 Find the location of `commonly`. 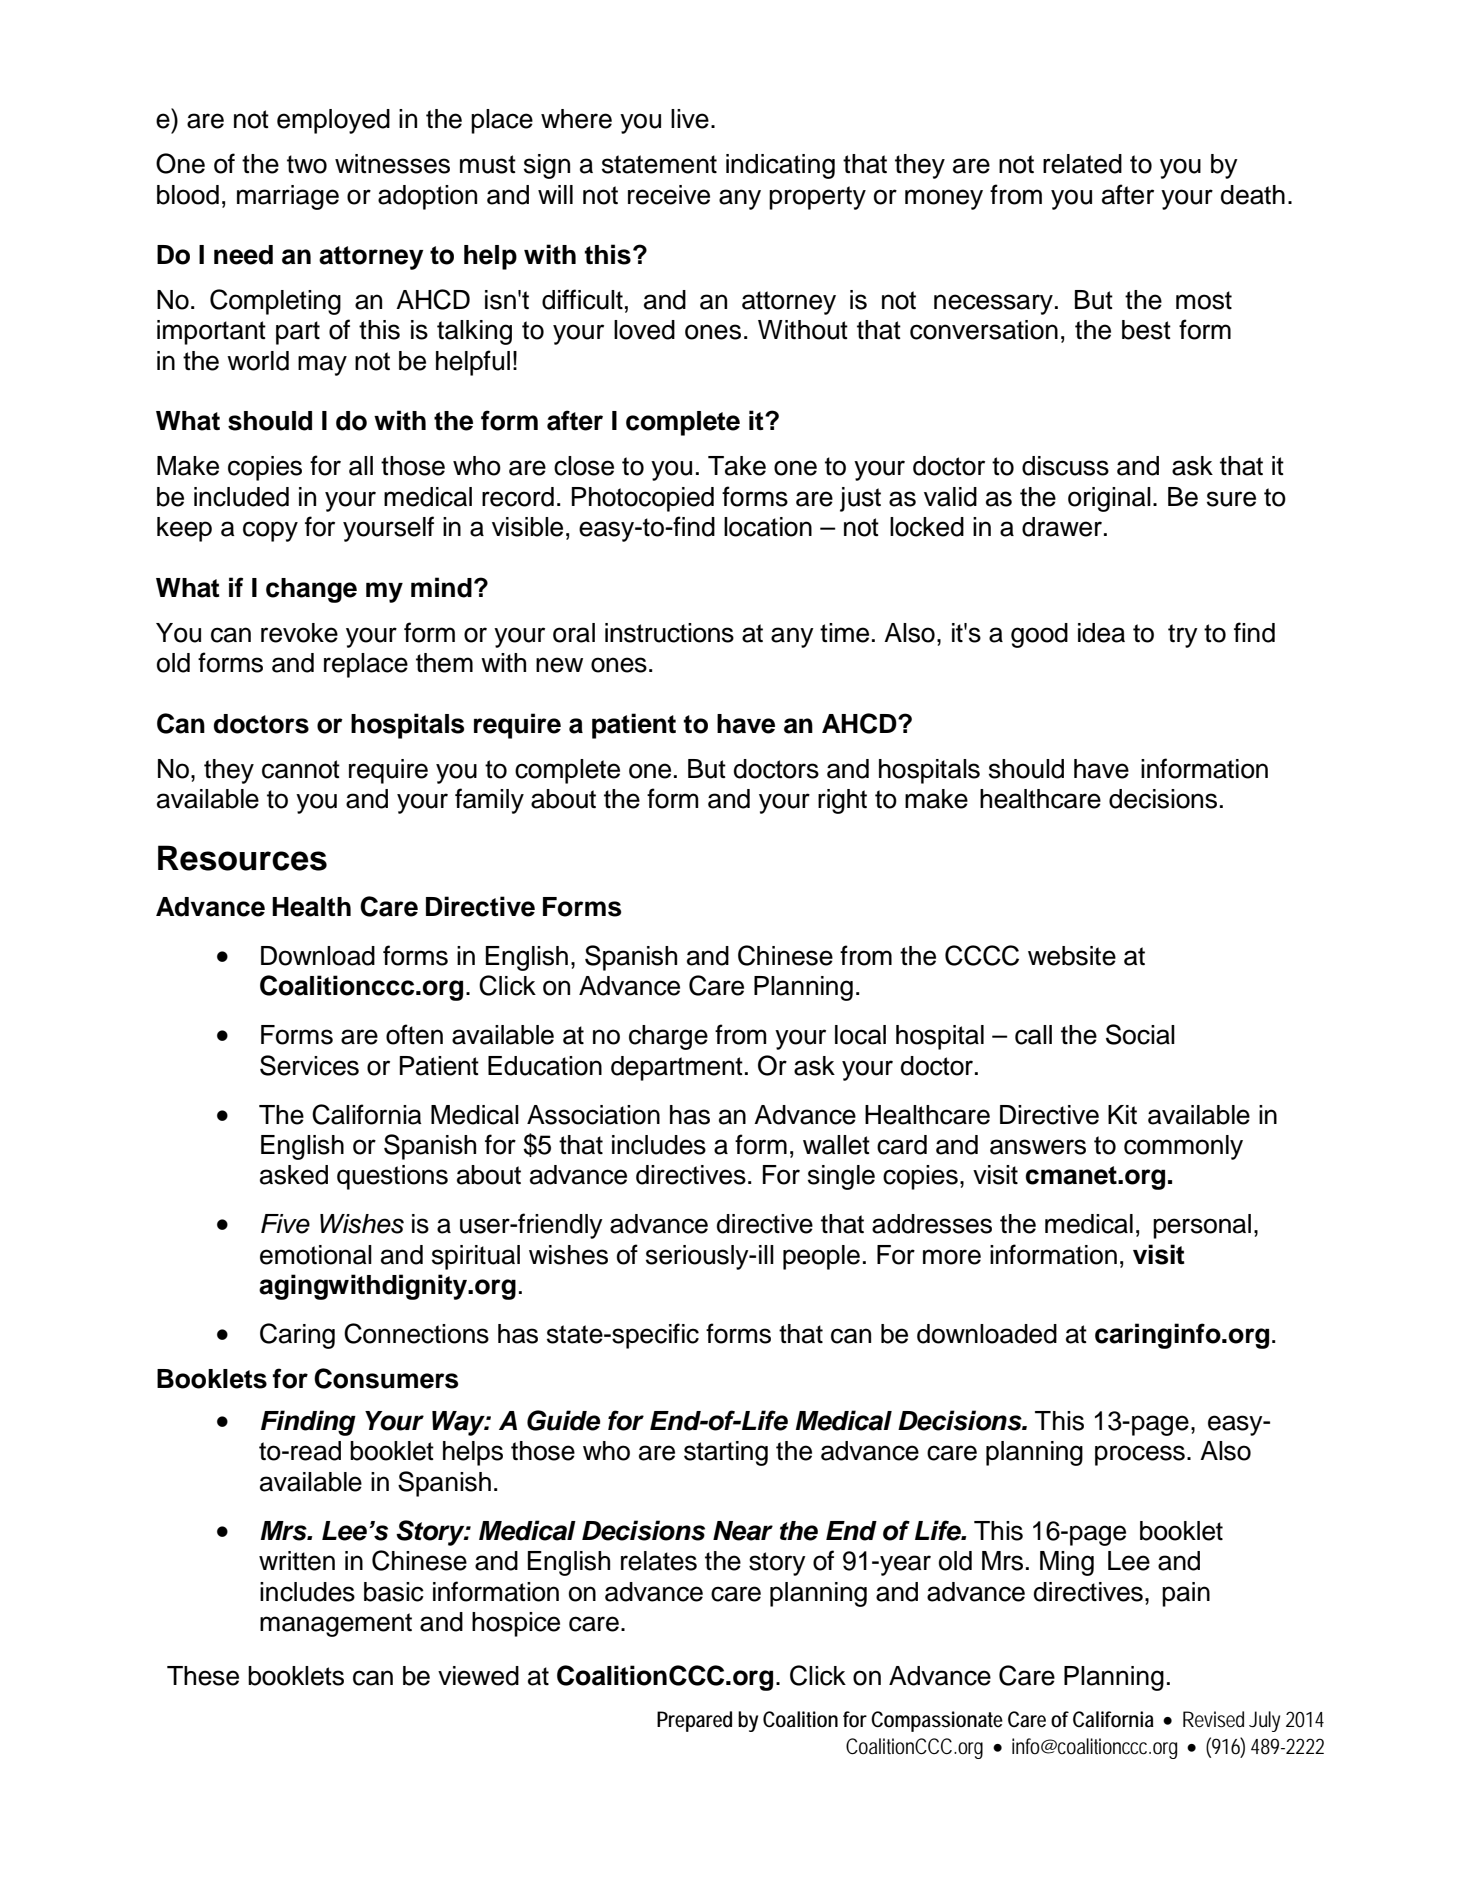

commonly is located at coordinates (1183, 1147).
